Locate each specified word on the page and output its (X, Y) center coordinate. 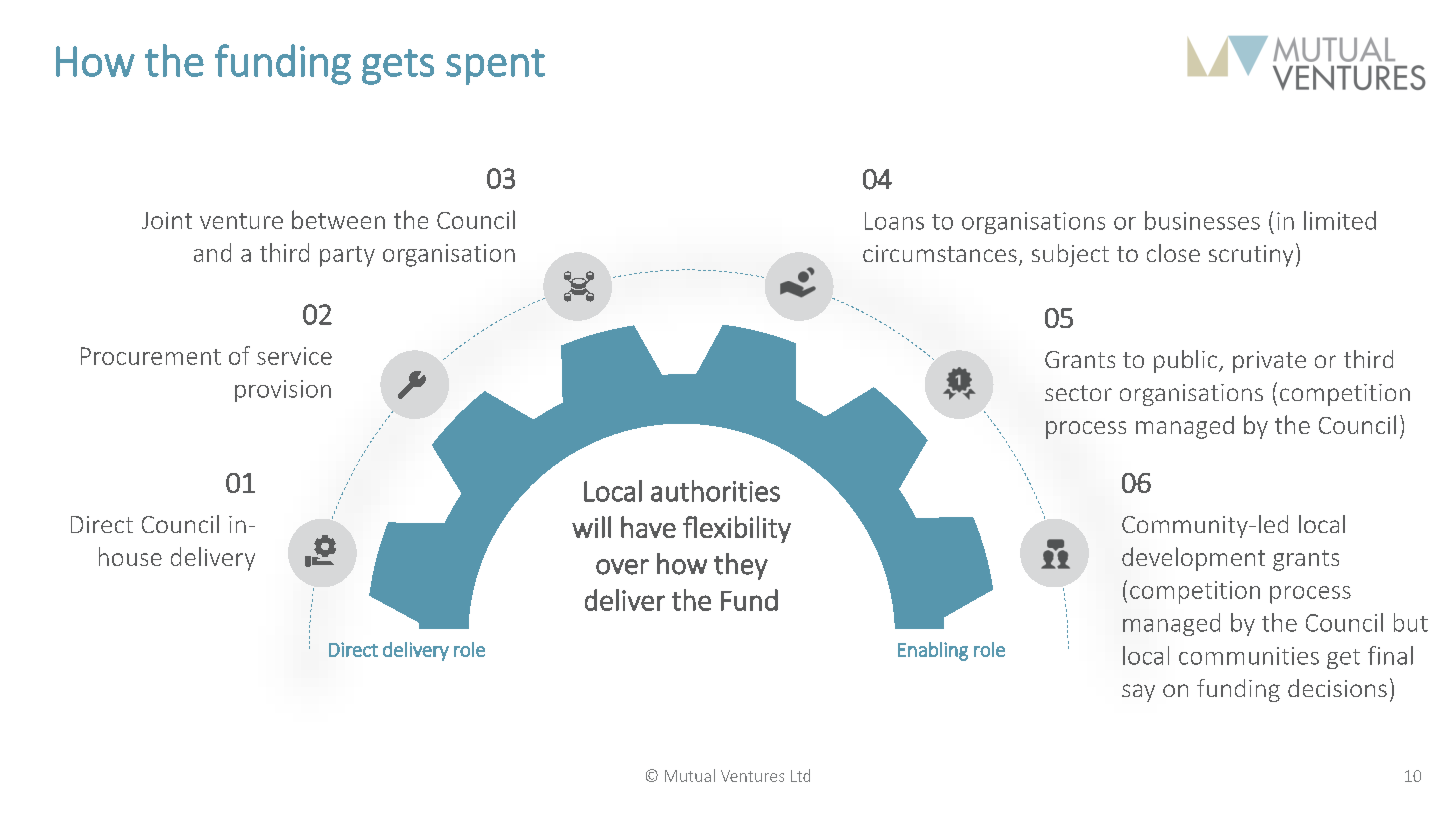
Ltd (800, 775)
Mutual (690, 775)
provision (283, 391)
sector (1078, 393)
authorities (715, 491)
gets (398, 67)
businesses (1202, 220)
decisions (1337, 688)
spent (495, 67)
